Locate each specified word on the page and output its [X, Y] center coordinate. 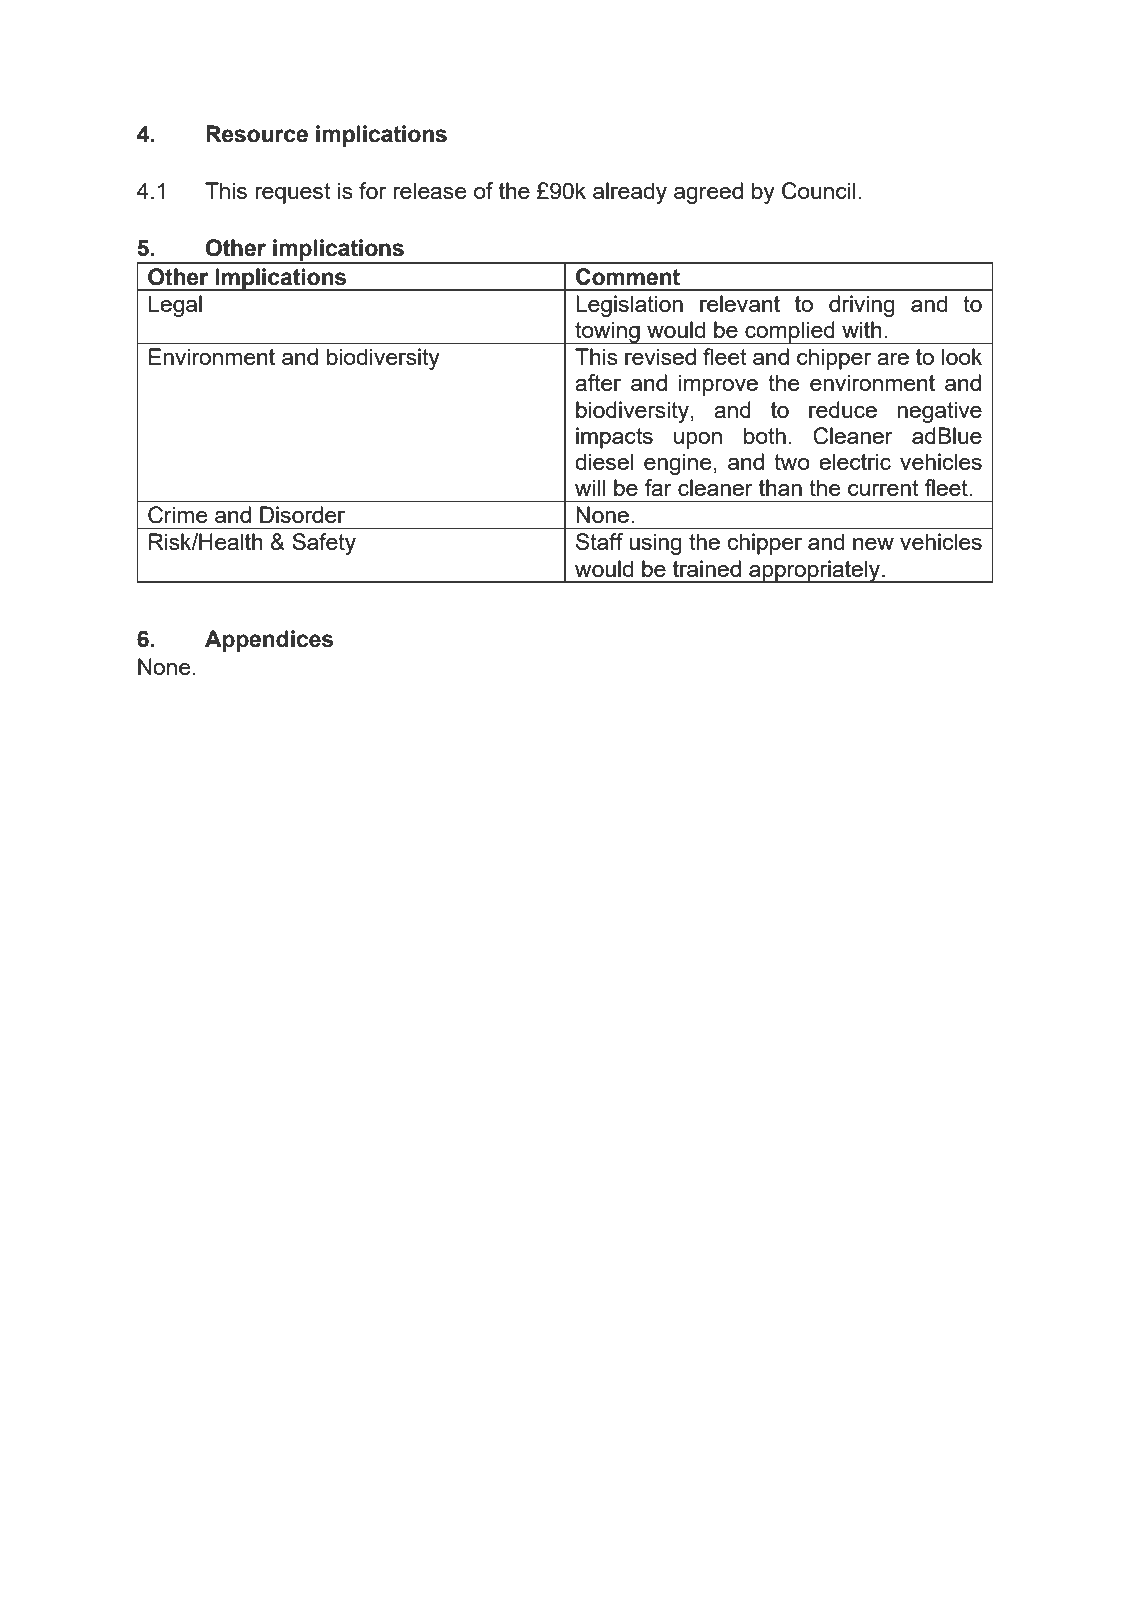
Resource [257, 134]
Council [819, 191]
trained [707, 568]
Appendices [269, 641]
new [873, 544]
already [630, 193]
